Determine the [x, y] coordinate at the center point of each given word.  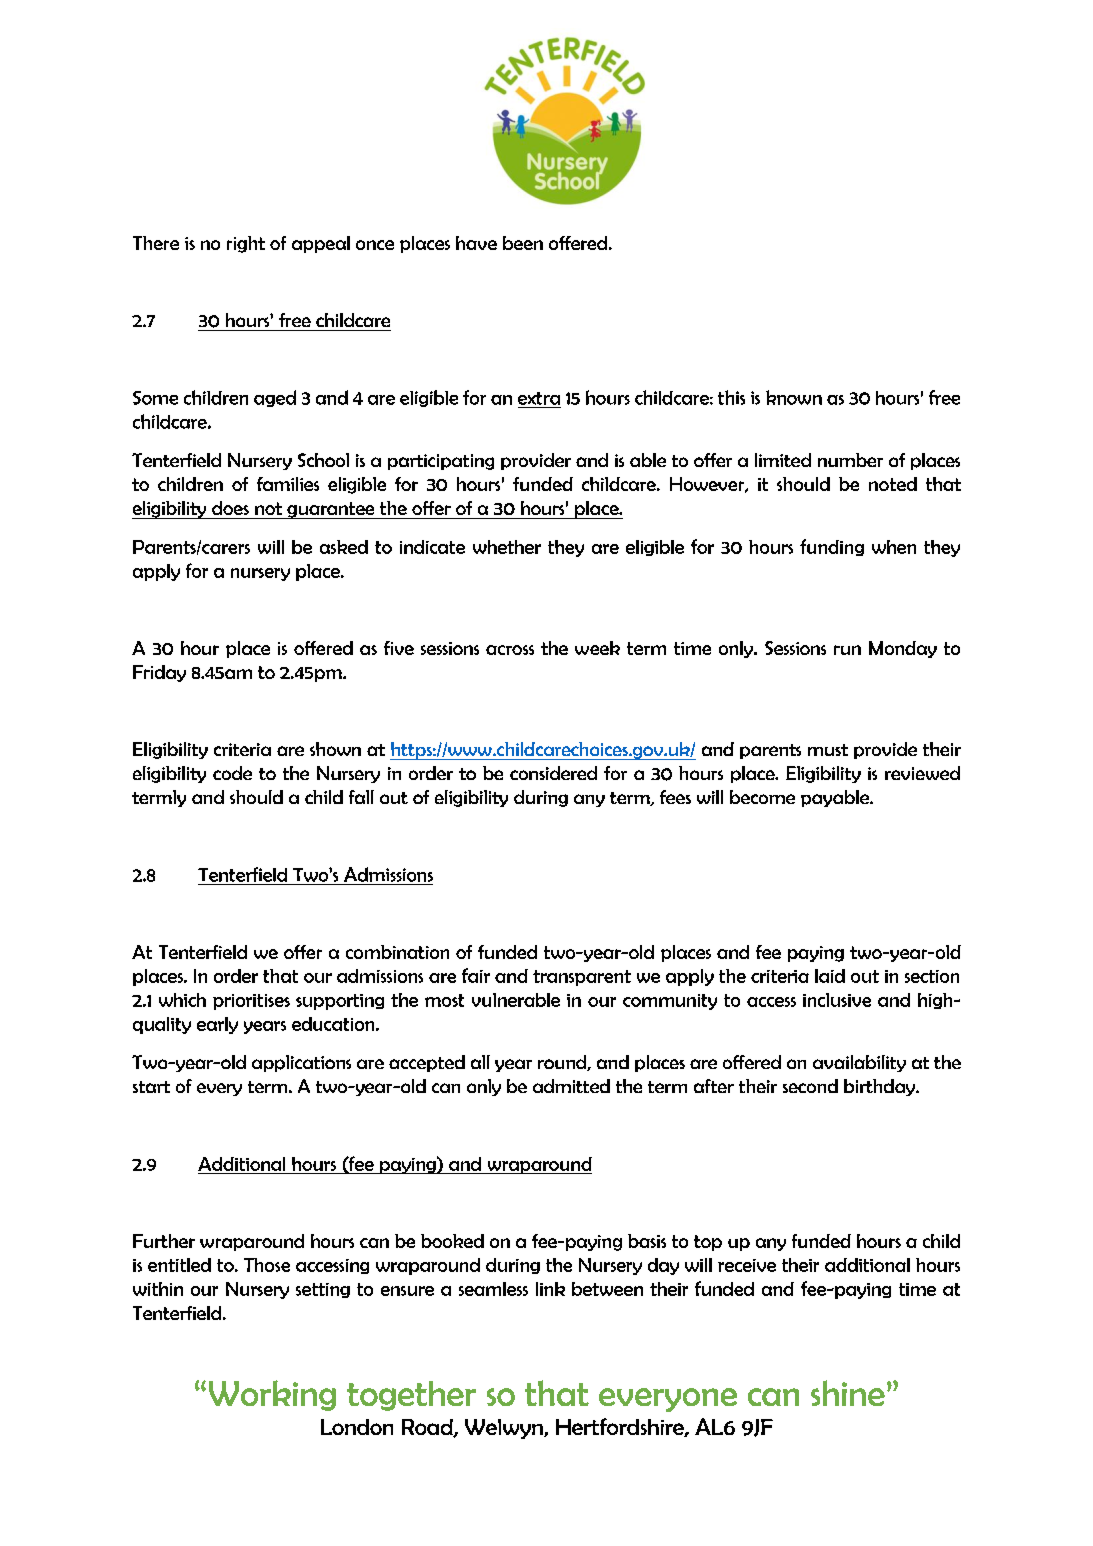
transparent [582, 978]
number [850, 460]
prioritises [251, 1002]
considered [553, 773]
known [794, 397]
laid [830, 976]
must [828, 750]
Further [164, 1241]
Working [272, 1395]
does [230, 508]
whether [507, 547]
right [246, 244]
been [523, 243]
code [232, 773]
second [810, 1086]
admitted [571, 1086]
